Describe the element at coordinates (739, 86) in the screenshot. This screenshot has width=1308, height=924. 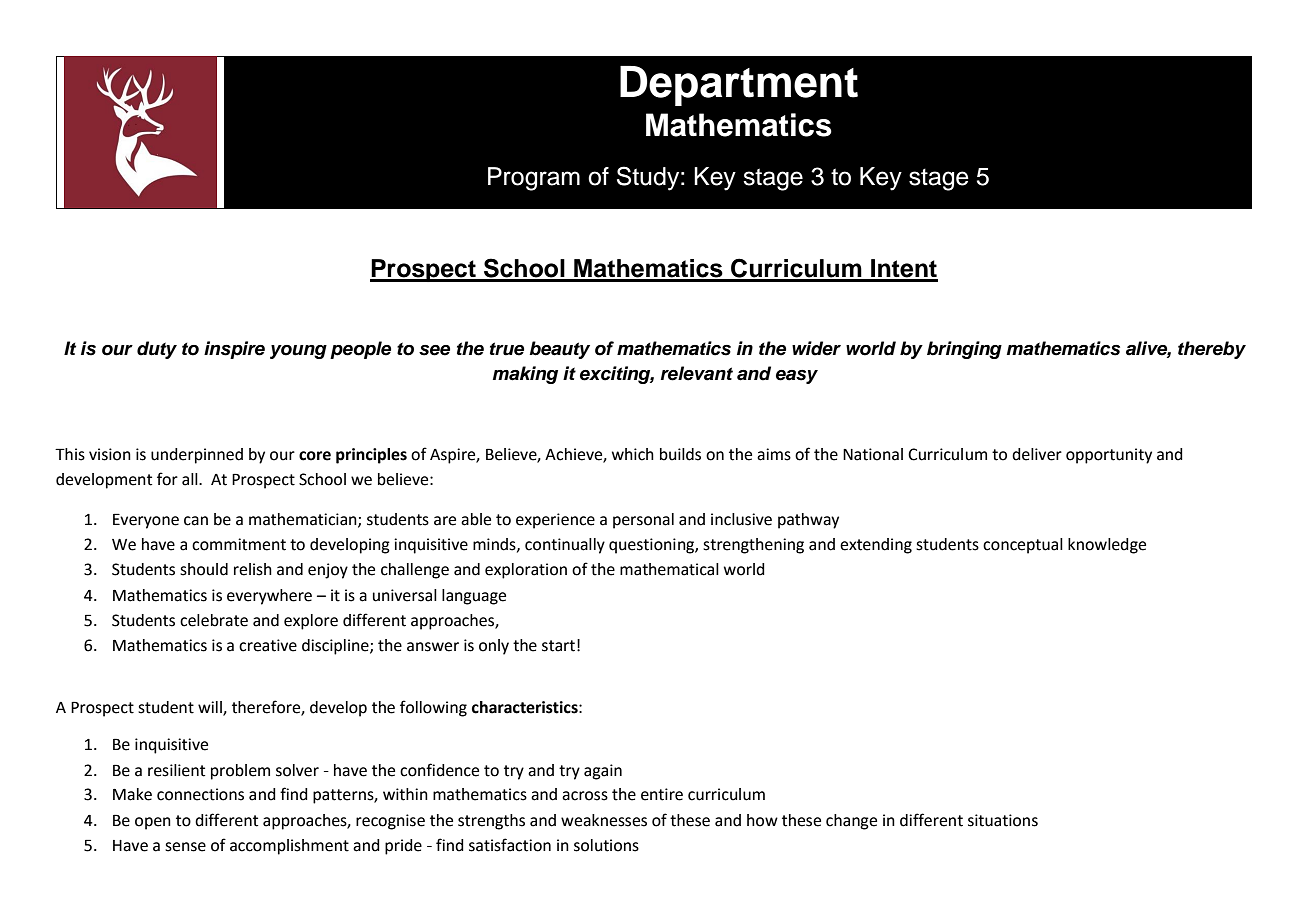
I see `Department` at that location.
